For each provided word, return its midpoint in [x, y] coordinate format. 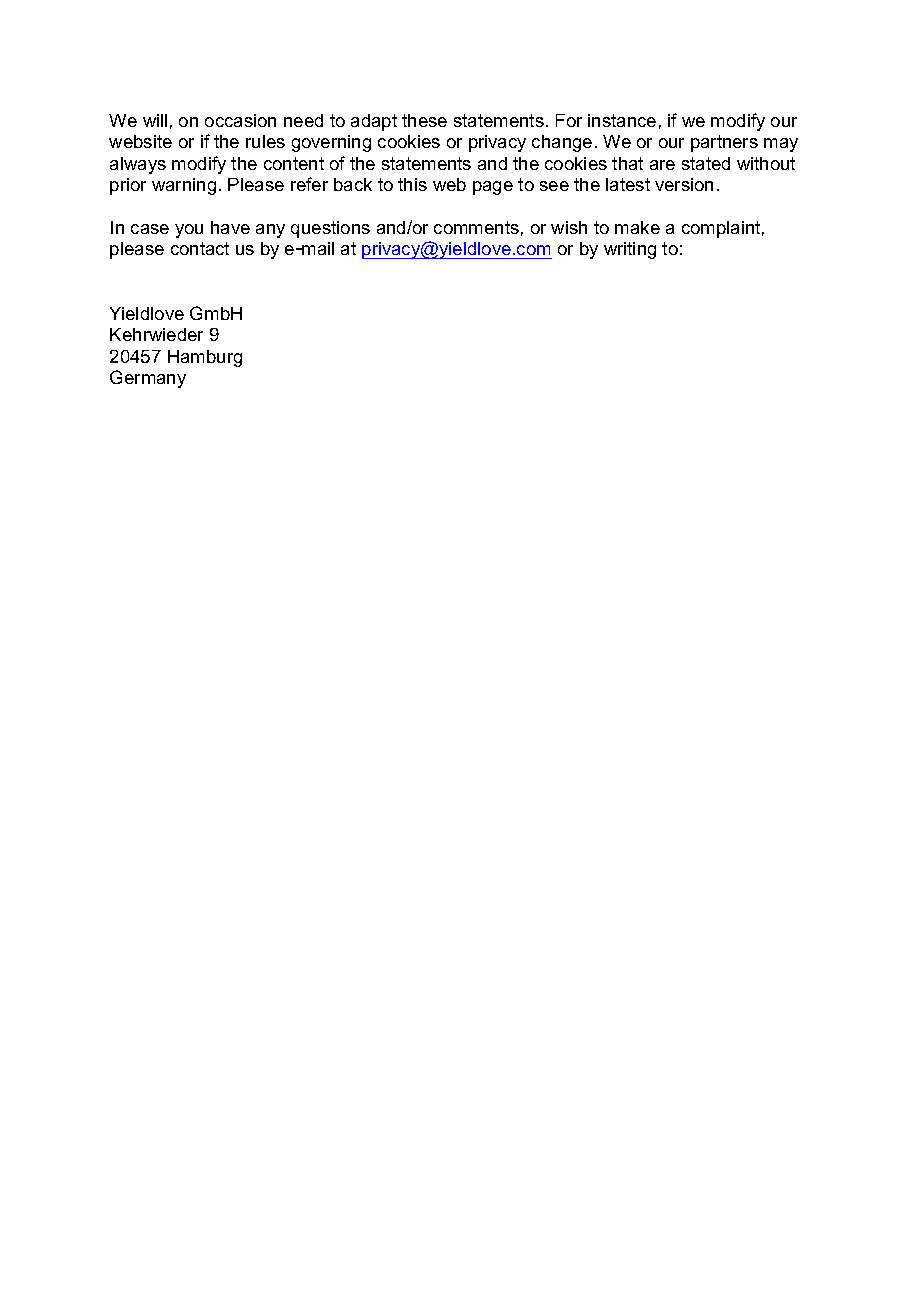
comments [476, 227]
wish [569, 227]
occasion [240, 120]
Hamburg [205, 358]
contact [200, 248]
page [493, 188]
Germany [148, 379]
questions [330, 229]
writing [630, 250]
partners [724, 143]
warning [184, 186]
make [637, 227]
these [424, 120]
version [684, 184]
